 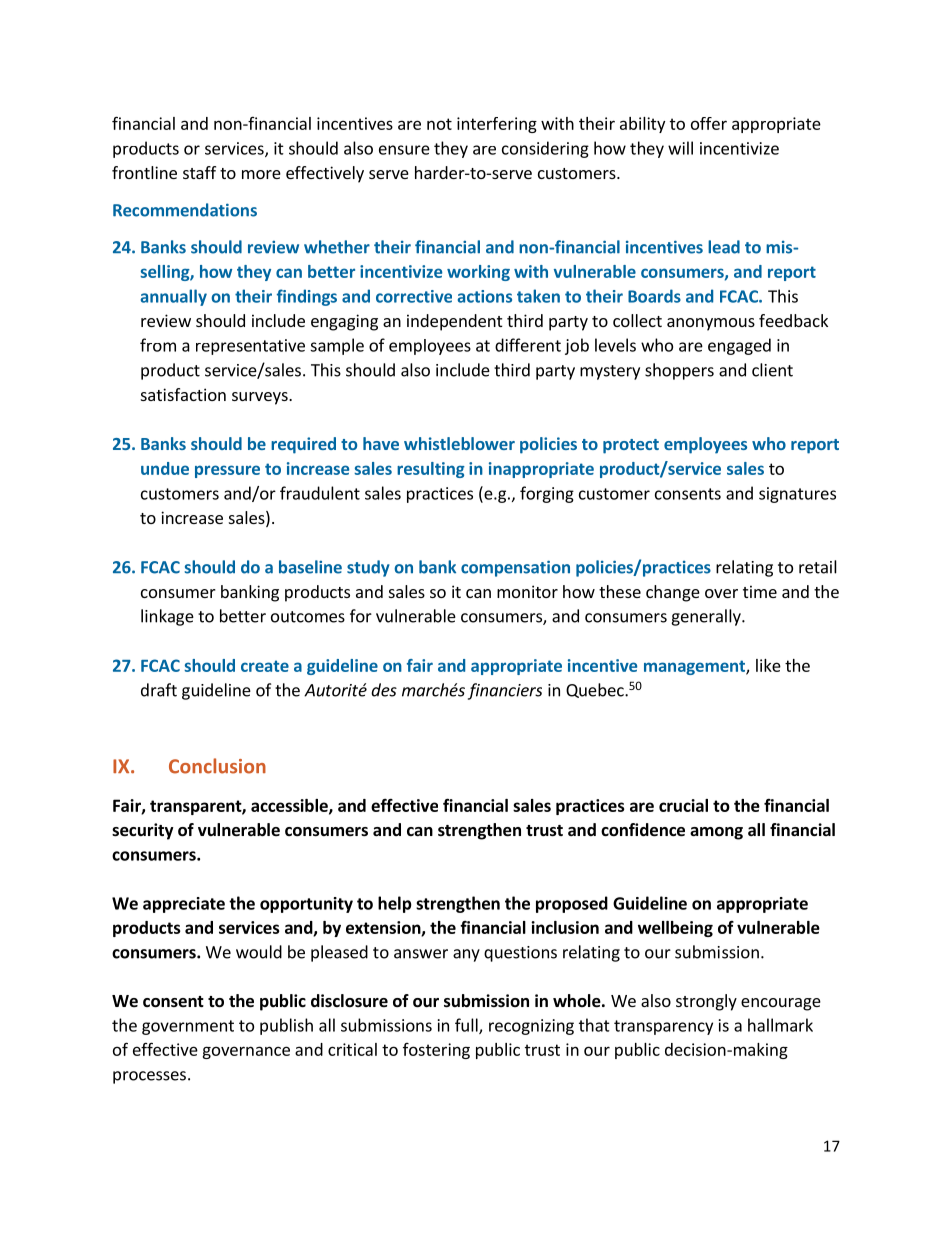 I want to click on among, so click(x=716, y=833).
